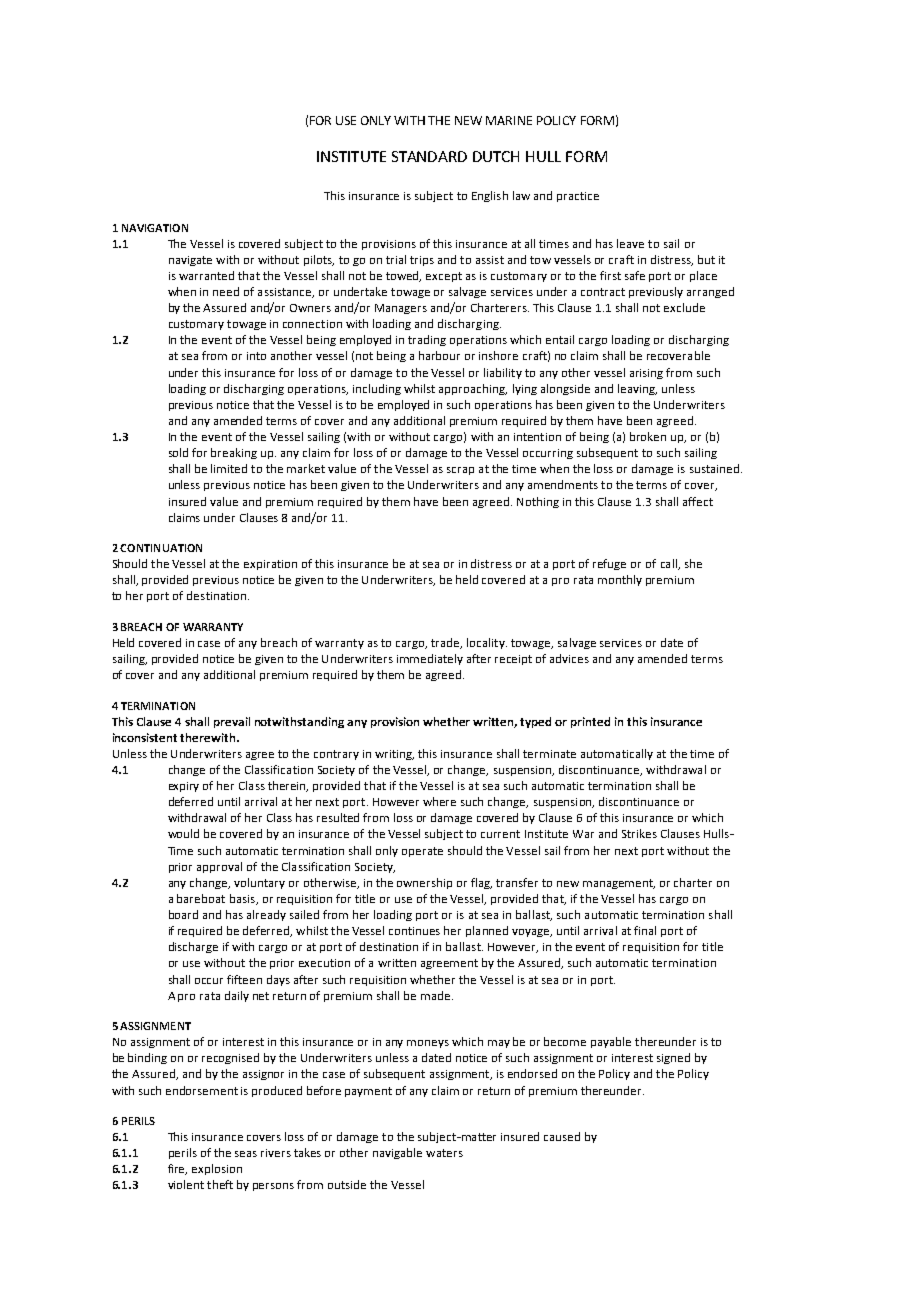 This document has height=1308, width=924. Describe the element at coordinates (229, 468) in the document. I see `limited` at that location.
